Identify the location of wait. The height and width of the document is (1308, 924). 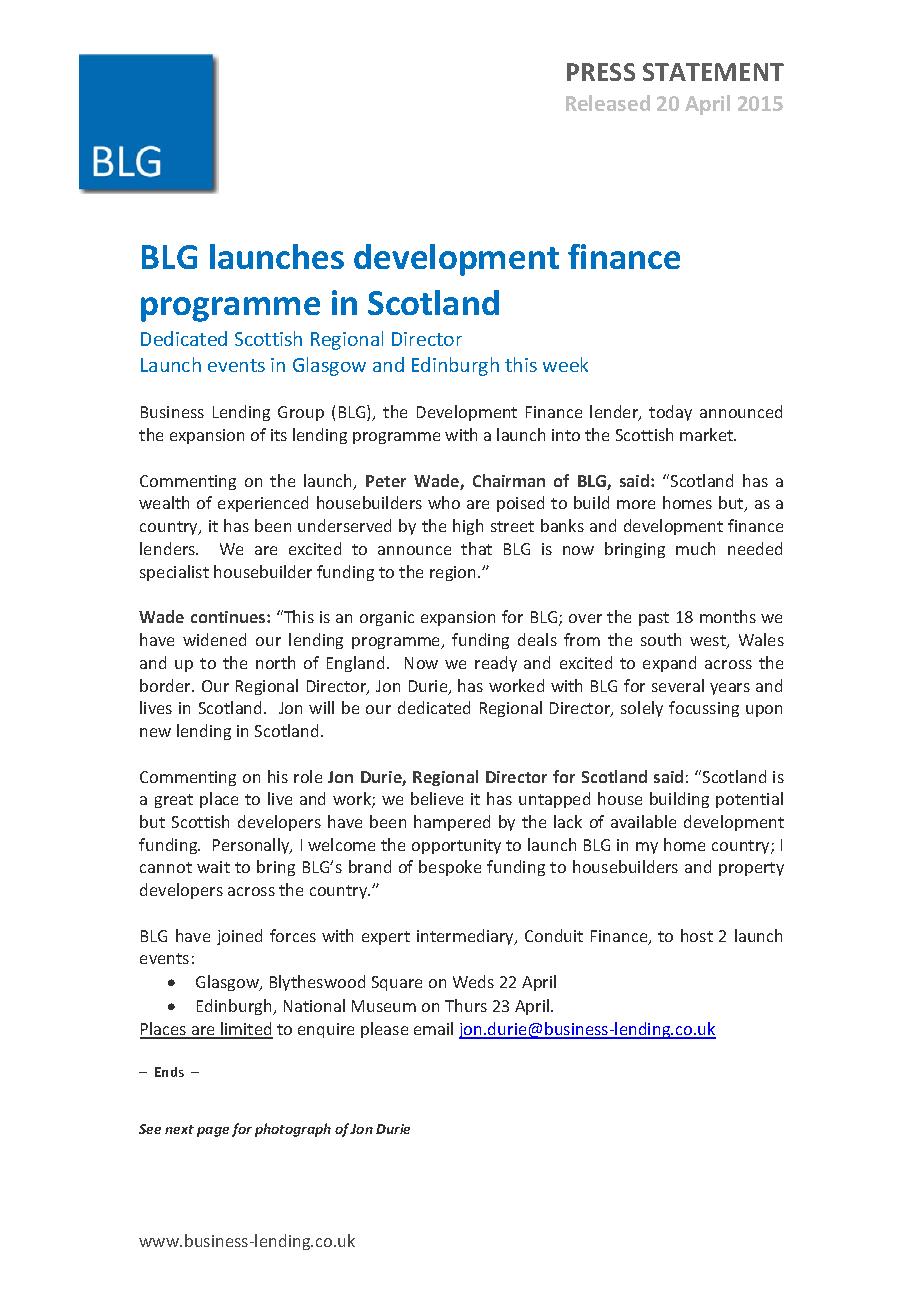
(213, 867).
